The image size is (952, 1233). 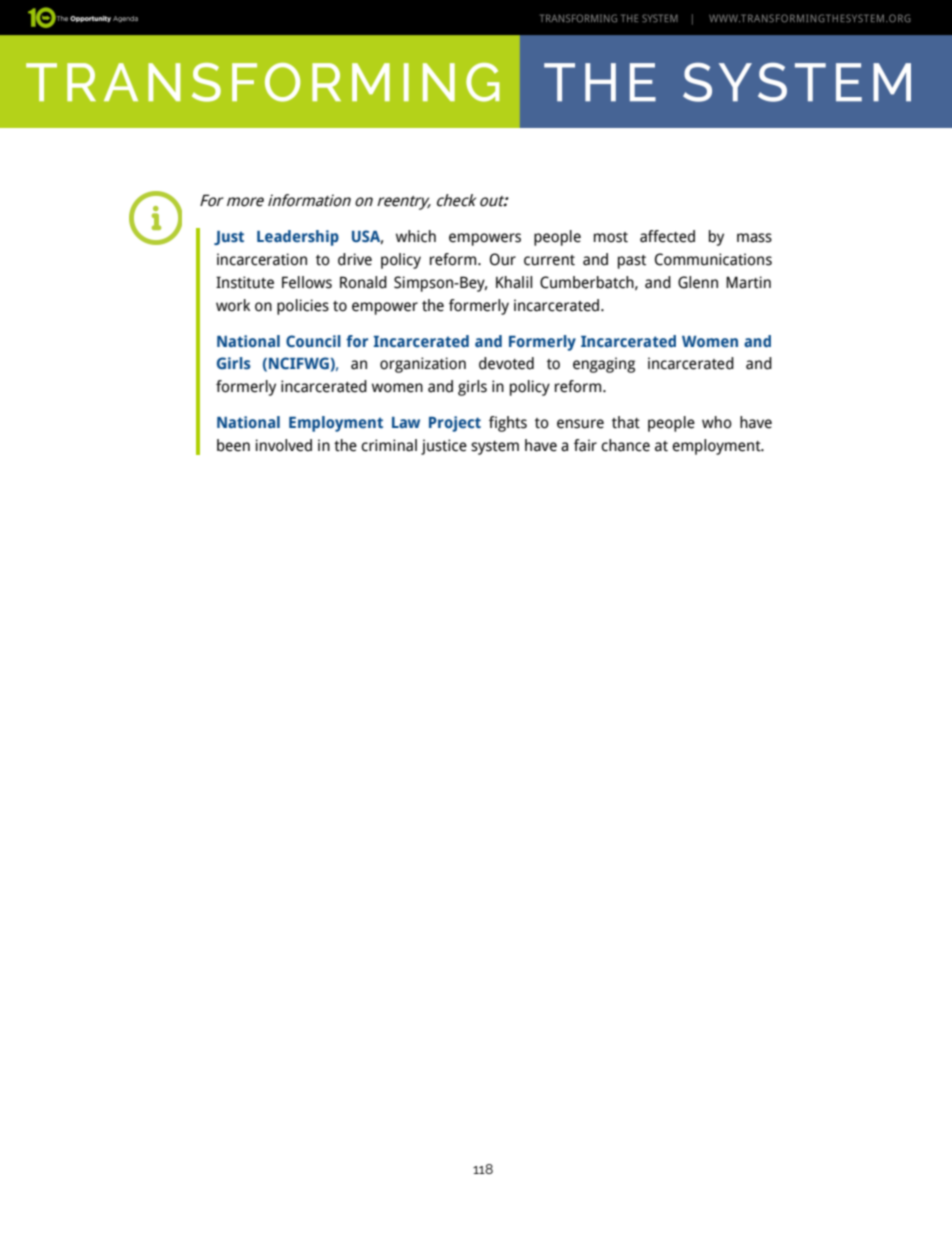 I want to click on affected, so click(x=667, y=236).
